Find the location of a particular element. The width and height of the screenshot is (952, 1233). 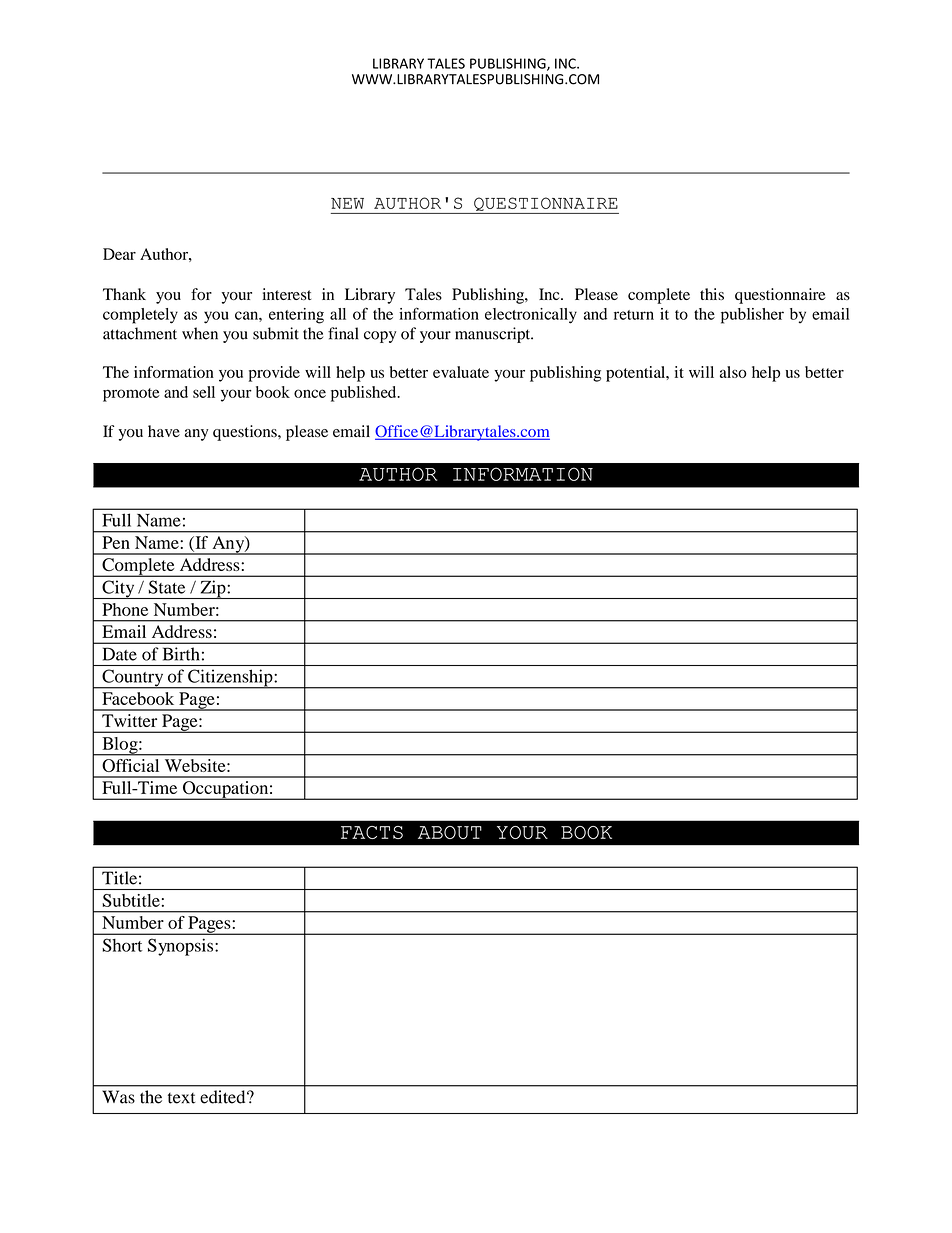

FACTS is located at coordinates (372, 832).
